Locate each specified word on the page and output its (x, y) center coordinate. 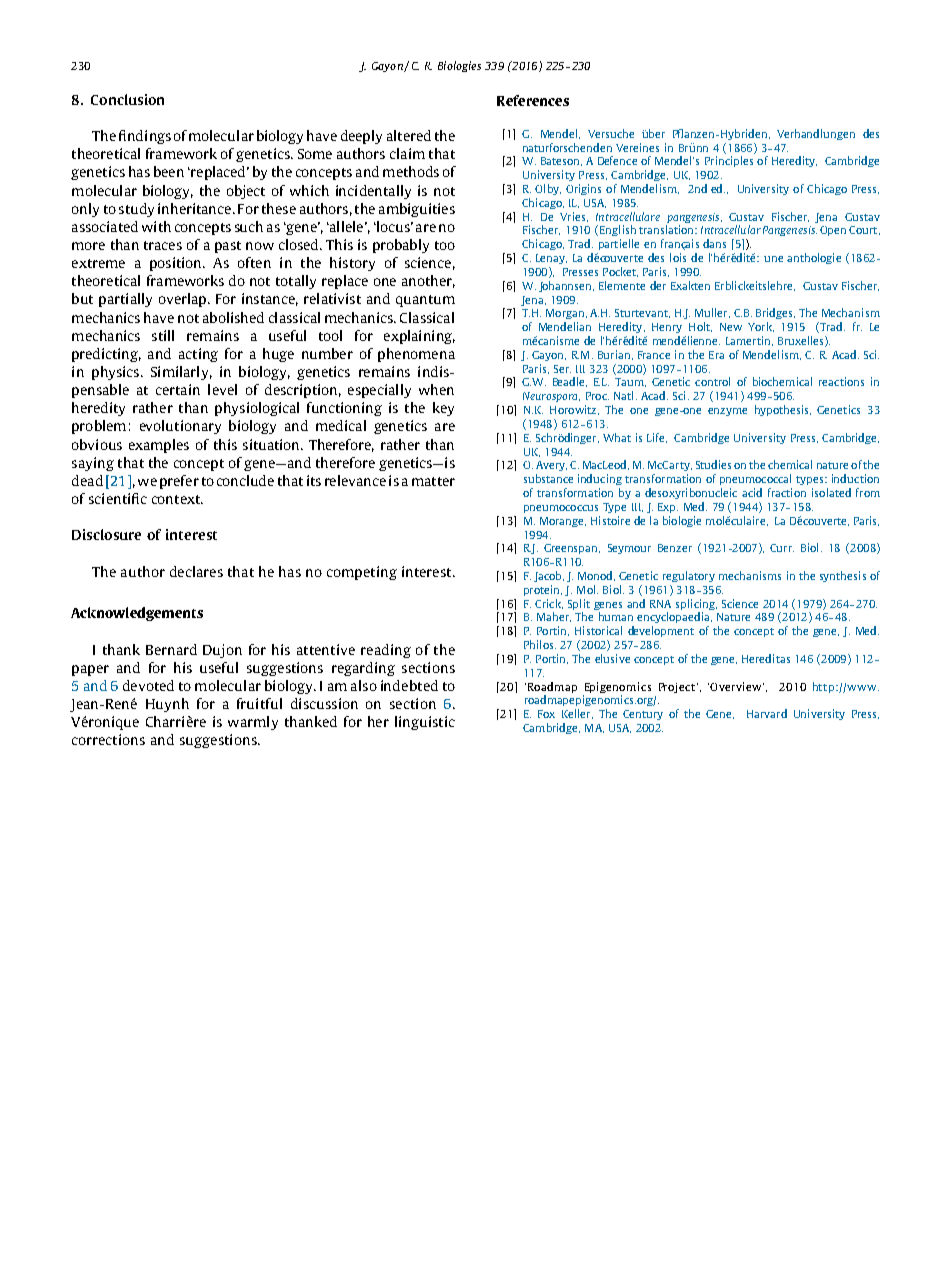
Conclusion (127, 99)
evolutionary (180, 427)
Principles (729, 161)
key (443, 409)
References (533, 100)
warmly (253, 723)
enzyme (727, 412)
